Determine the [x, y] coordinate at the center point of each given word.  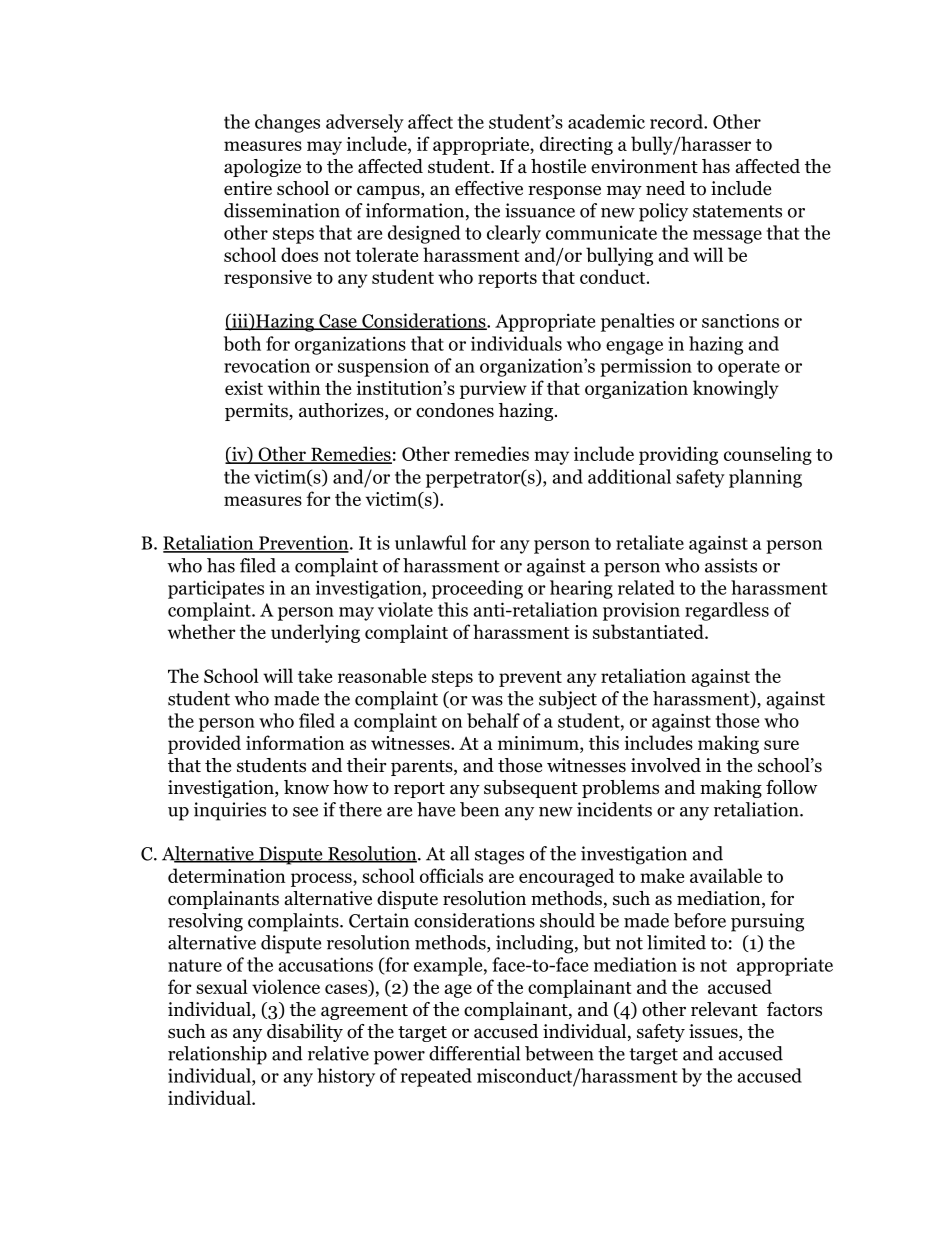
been [479, 809]
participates [216, 589]
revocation [267, 365]
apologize [262, 168]
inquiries [230, 811]
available [726, 875]
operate [749, 368]
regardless [727, 611]
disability [305, 1033]
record [677, 121]
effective [489, 188]
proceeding [477, 589]
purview [493, 390]
